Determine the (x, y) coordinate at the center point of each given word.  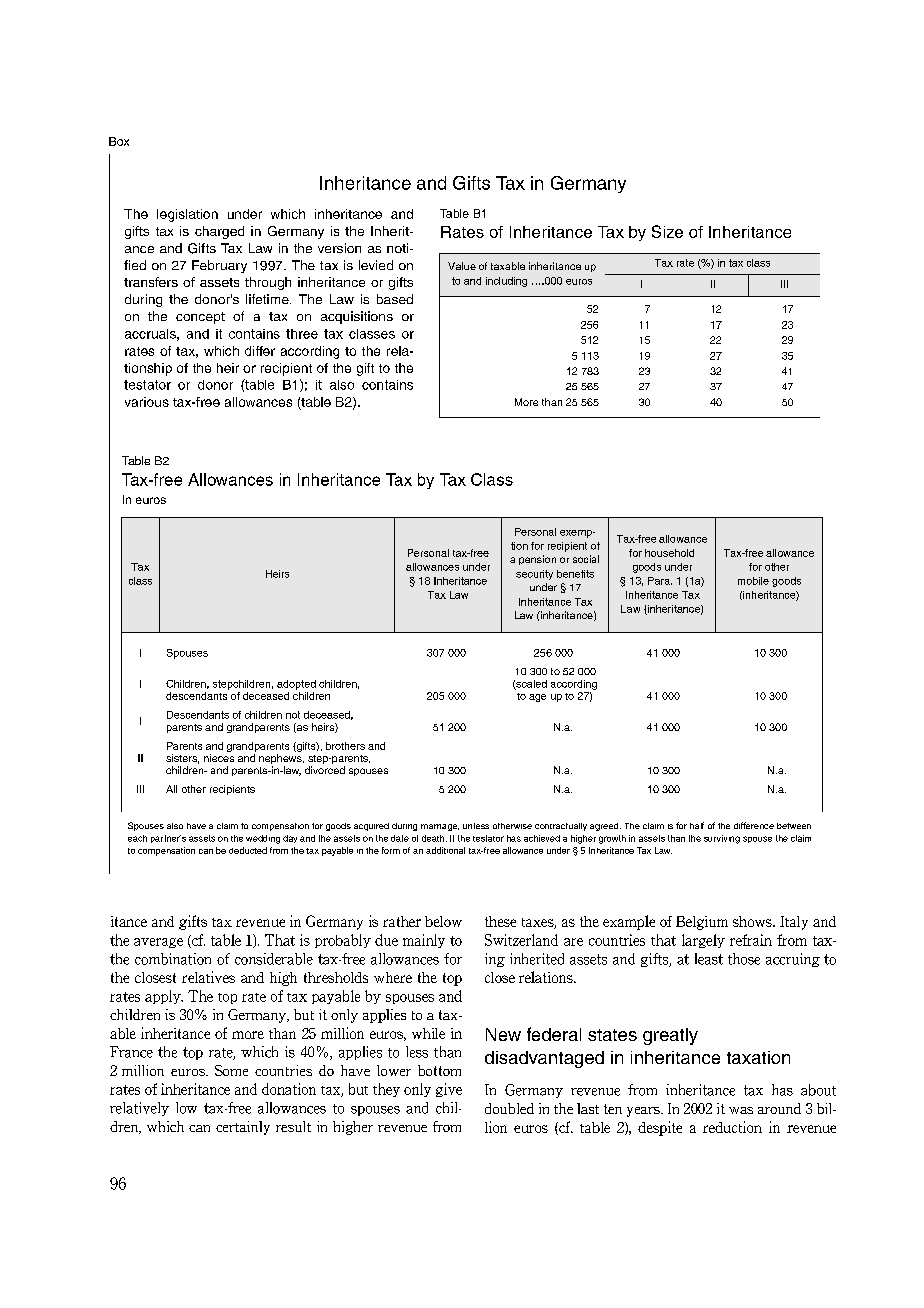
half (697, 825)
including (506, 282)
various (147, 402)
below (443, 921)
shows (753, 921)
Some (231, 1070)
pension (537, 560)
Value (462, 266)
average (158, 943)
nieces (219, 758)
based (395, 299)
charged (219, 232)
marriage (440, 827)
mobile (753, 581)
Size (667, 231)
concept (200, 318)
